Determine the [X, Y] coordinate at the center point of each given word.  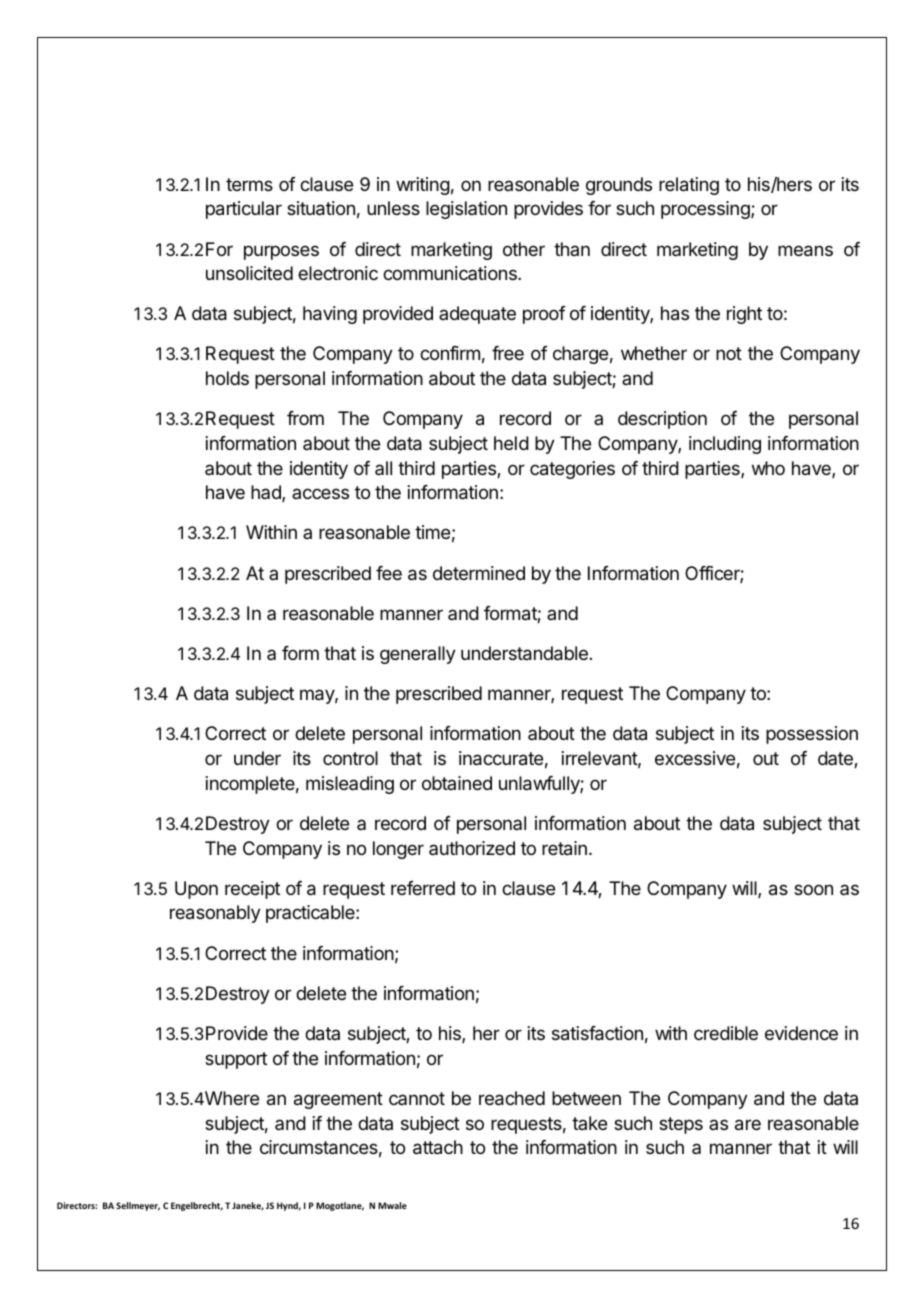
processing [706, 210]
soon [813, 889]
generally [418, 655]
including [725, 445]
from [305, 418]
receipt [252, 890]
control [350, 758]
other [524, 249]
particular [244, 210]
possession [812, 735]
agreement [338, 1100]
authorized [472, 848]
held [511, 443]
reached [512, 1098]
